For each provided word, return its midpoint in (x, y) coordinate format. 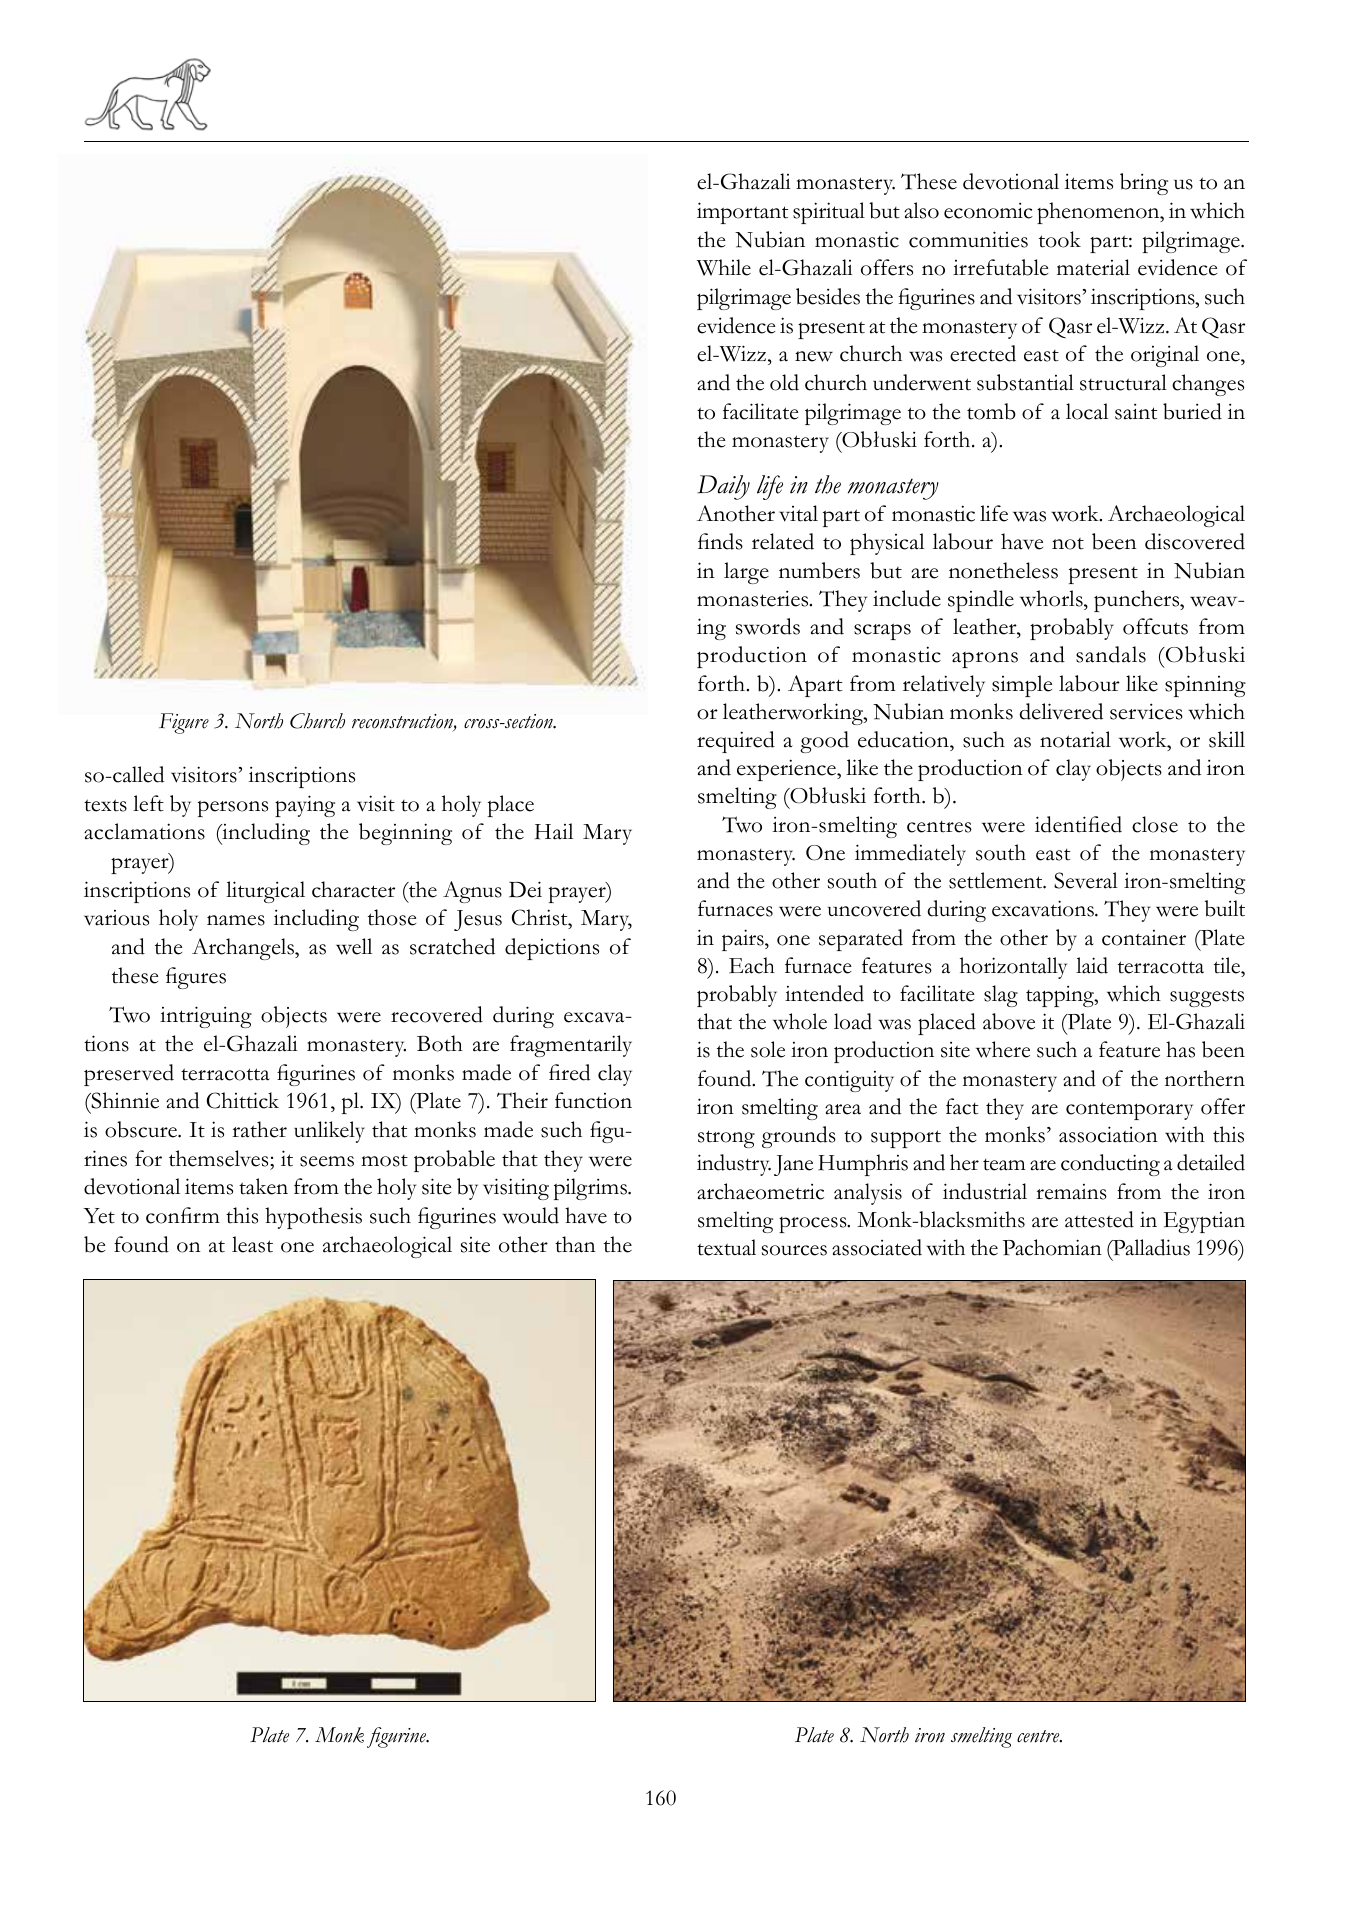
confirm (183, 1215)
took (1060, 239)
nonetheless (1003, 570)
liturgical (265, 892)
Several (1086, 880)
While (724, 267)
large (746, 573)
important (742, 213)
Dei (525, 889)
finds (720, 541)
